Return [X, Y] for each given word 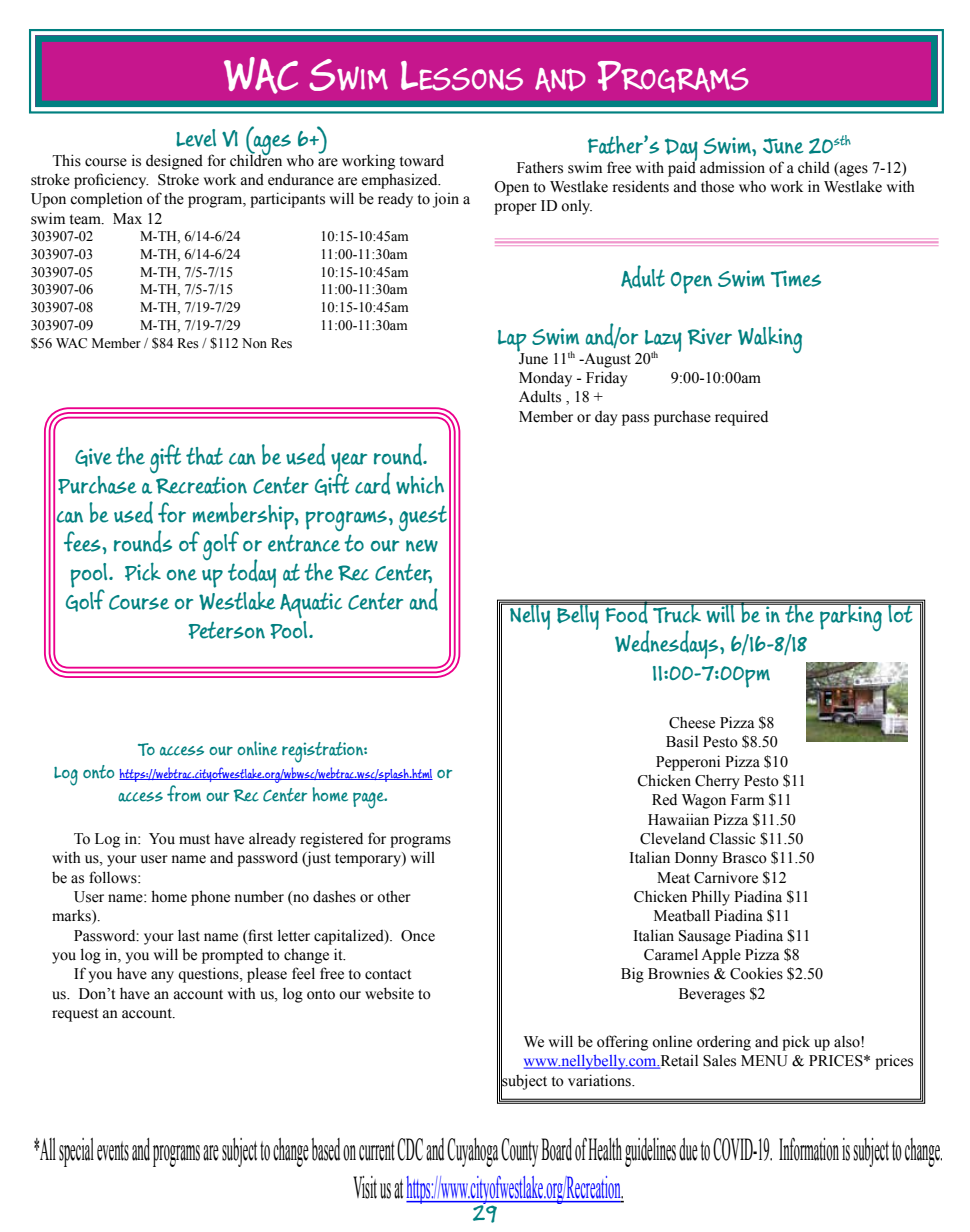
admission [732, 167]
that [204, 456]
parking [851, 616]
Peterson [226, 630]
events [113, 1151]
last [189, 936]
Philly [711, 898]
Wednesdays [668, 644]
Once [418, 936]
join [446, 200]
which [420, 485]
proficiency [111, 181]
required [741, 418]
